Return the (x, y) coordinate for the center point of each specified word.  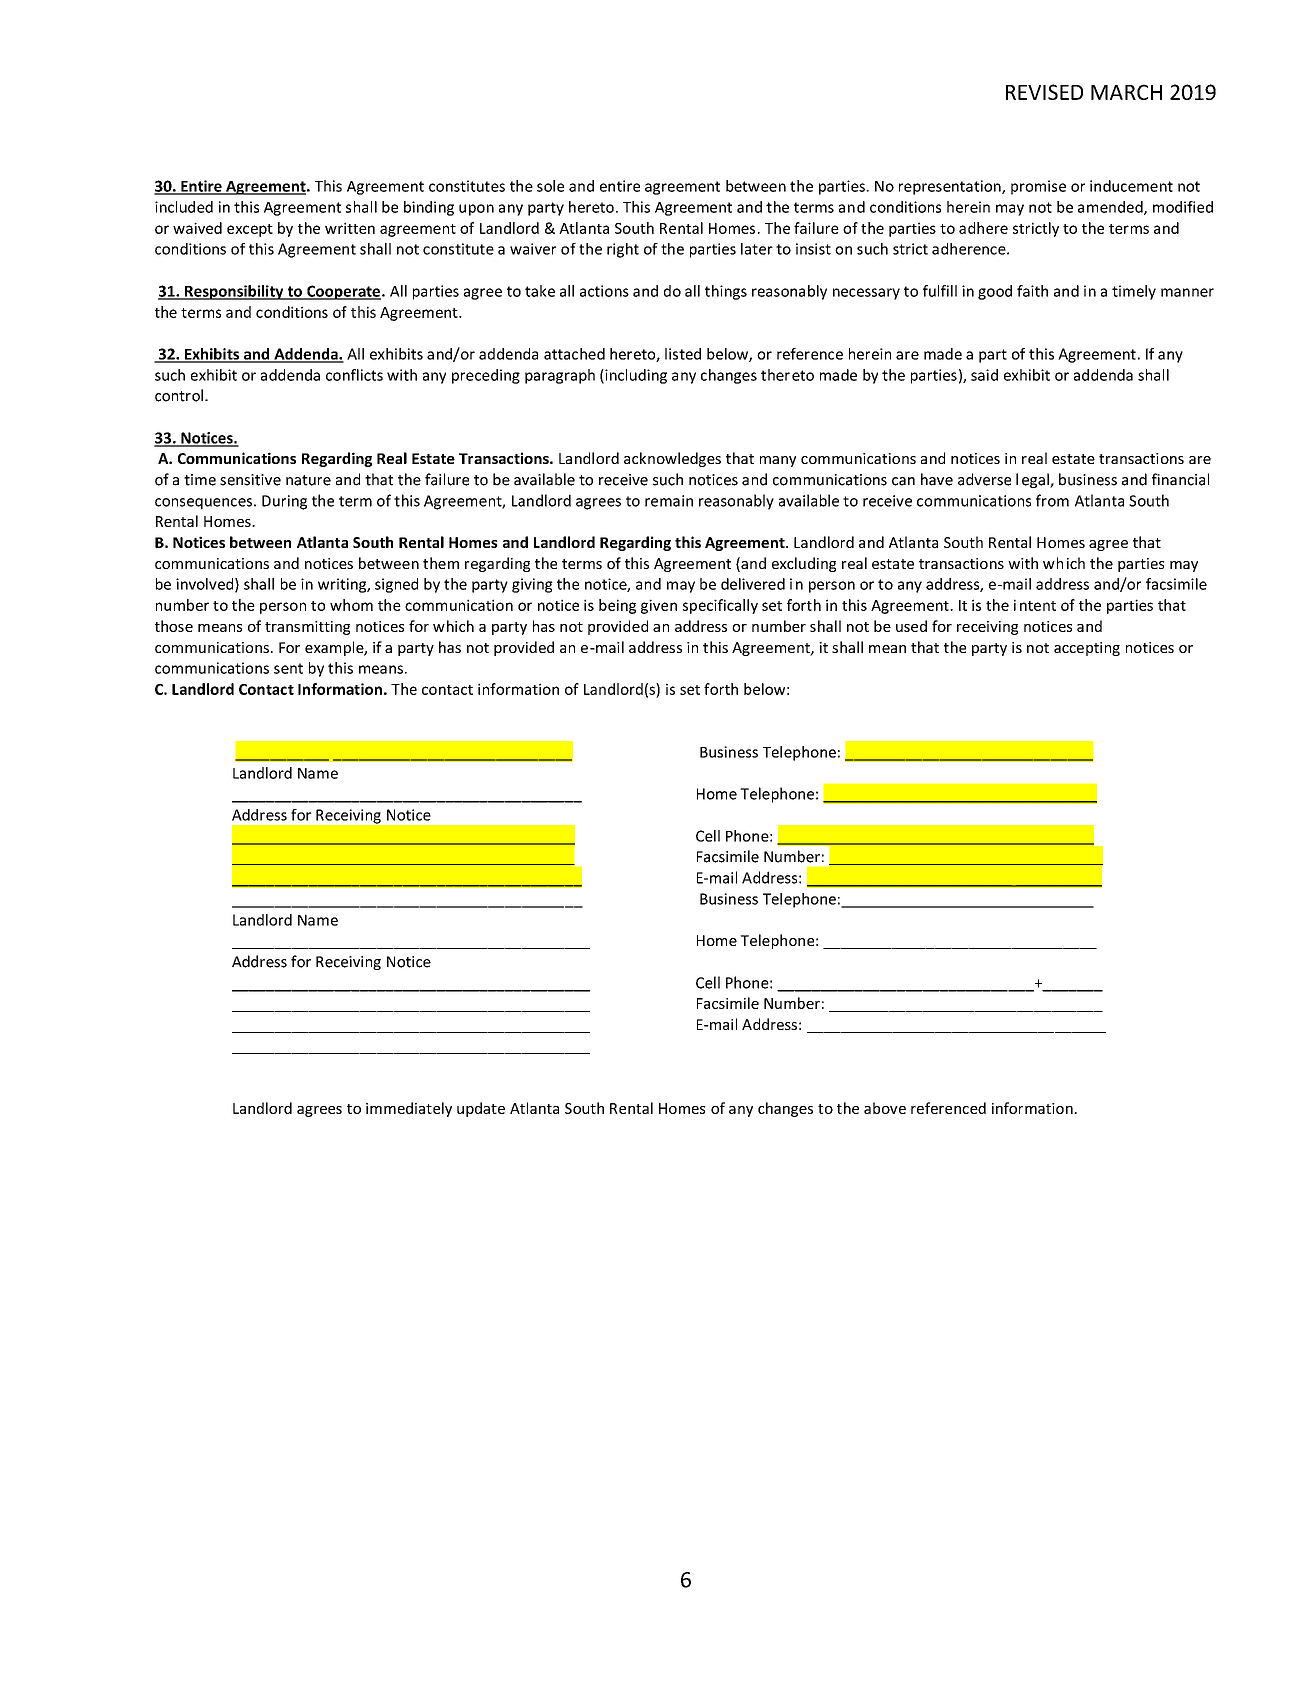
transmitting (307, 628)
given (659, 606)
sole (550, 186)
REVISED (1044, 92)
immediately (409, 1109)
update (481, 1109)
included (184, 207)
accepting (1087, 649)
